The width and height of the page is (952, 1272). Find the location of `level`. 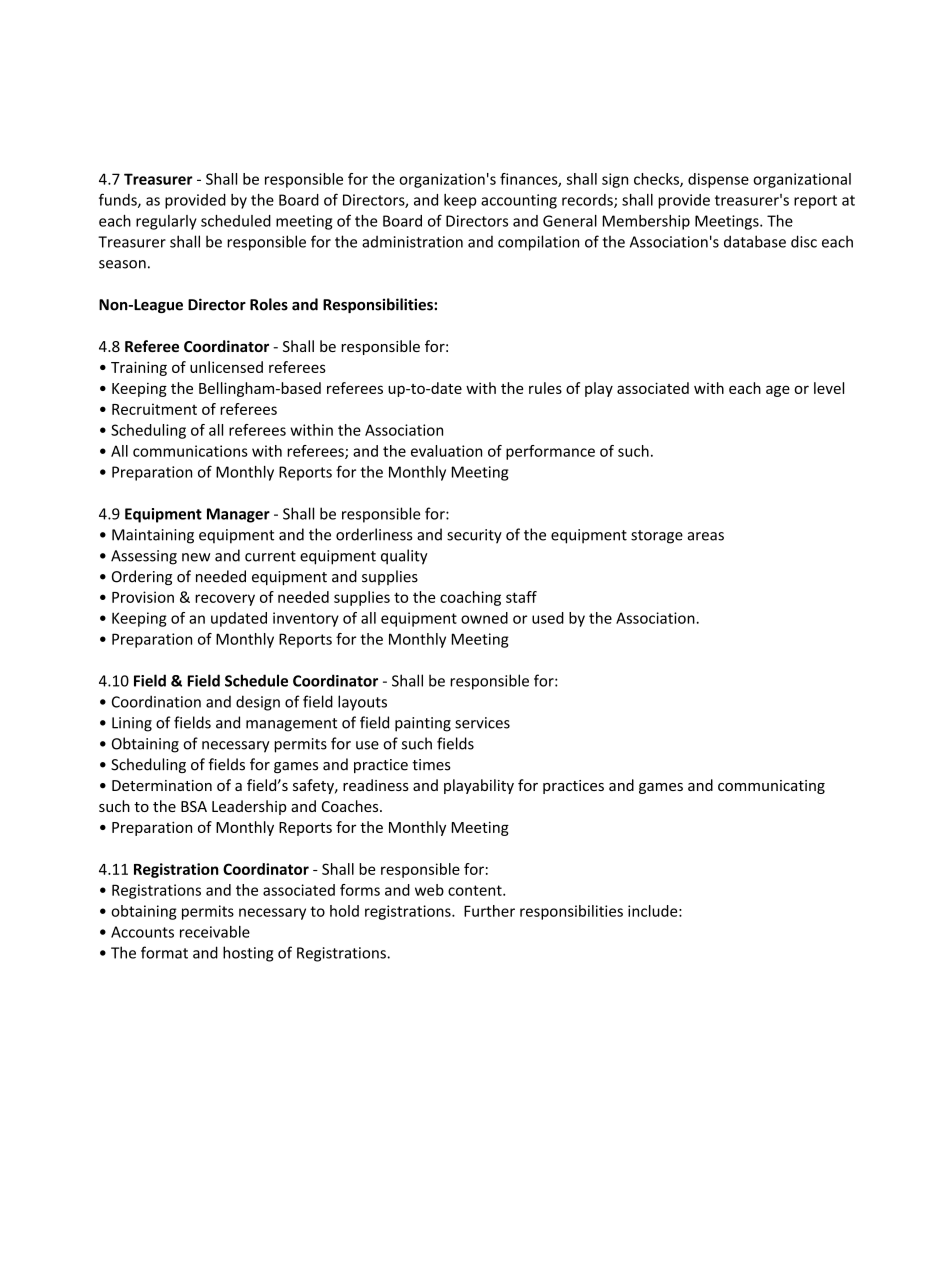

level is located at coordinates (829, 388).
